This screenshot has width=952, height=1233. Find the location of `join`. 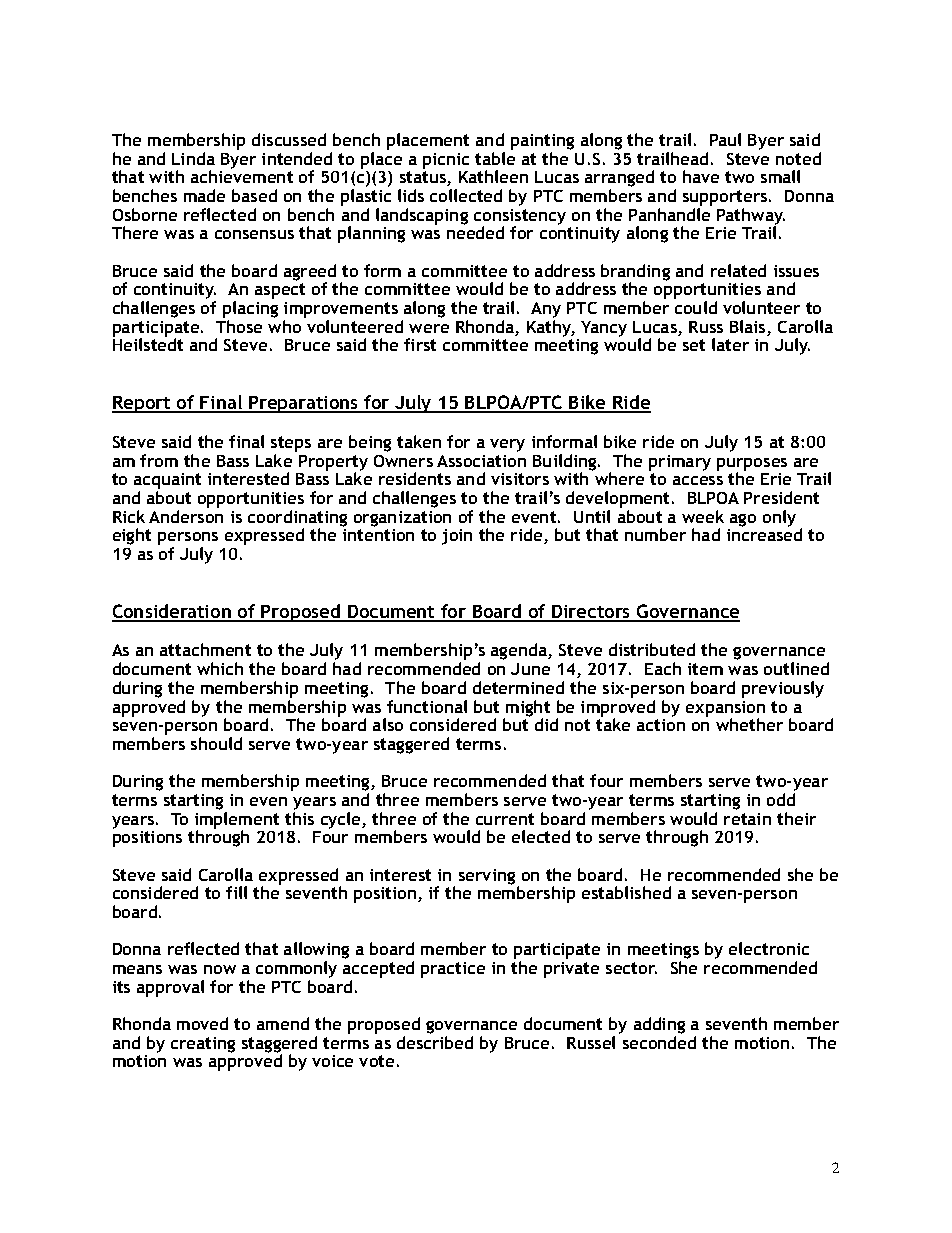

join is located at coordinates (457, 537).
